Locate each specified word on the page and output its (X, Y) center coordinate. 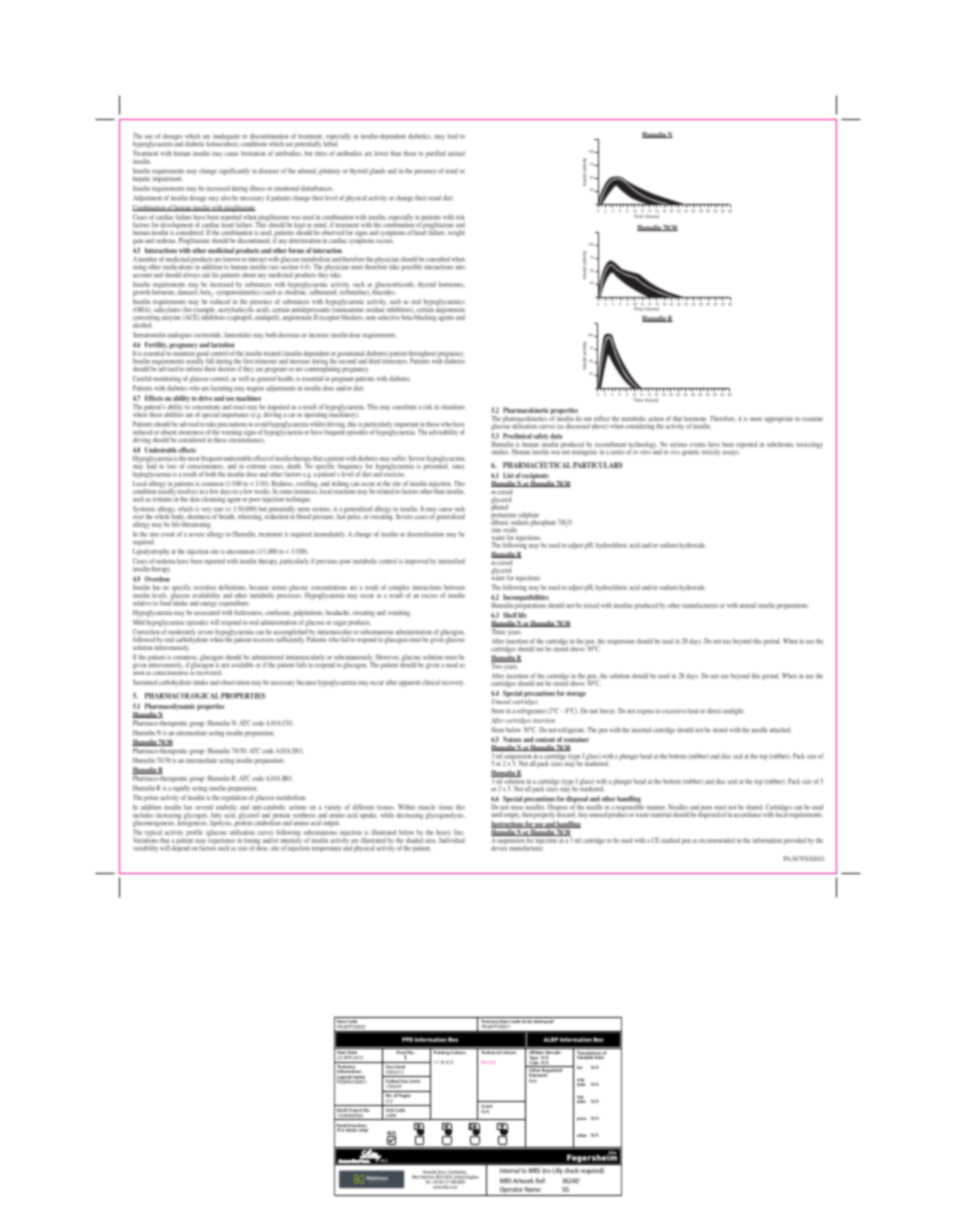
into (460, 267)
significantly (234, 171)
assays (731, 453)
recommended (717, 840)
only (363, 1129)
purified (435, 154)
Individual (452, 839)
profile (195, 832)
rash (460, 509)
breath (227, 515)
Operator (511, 1191)
